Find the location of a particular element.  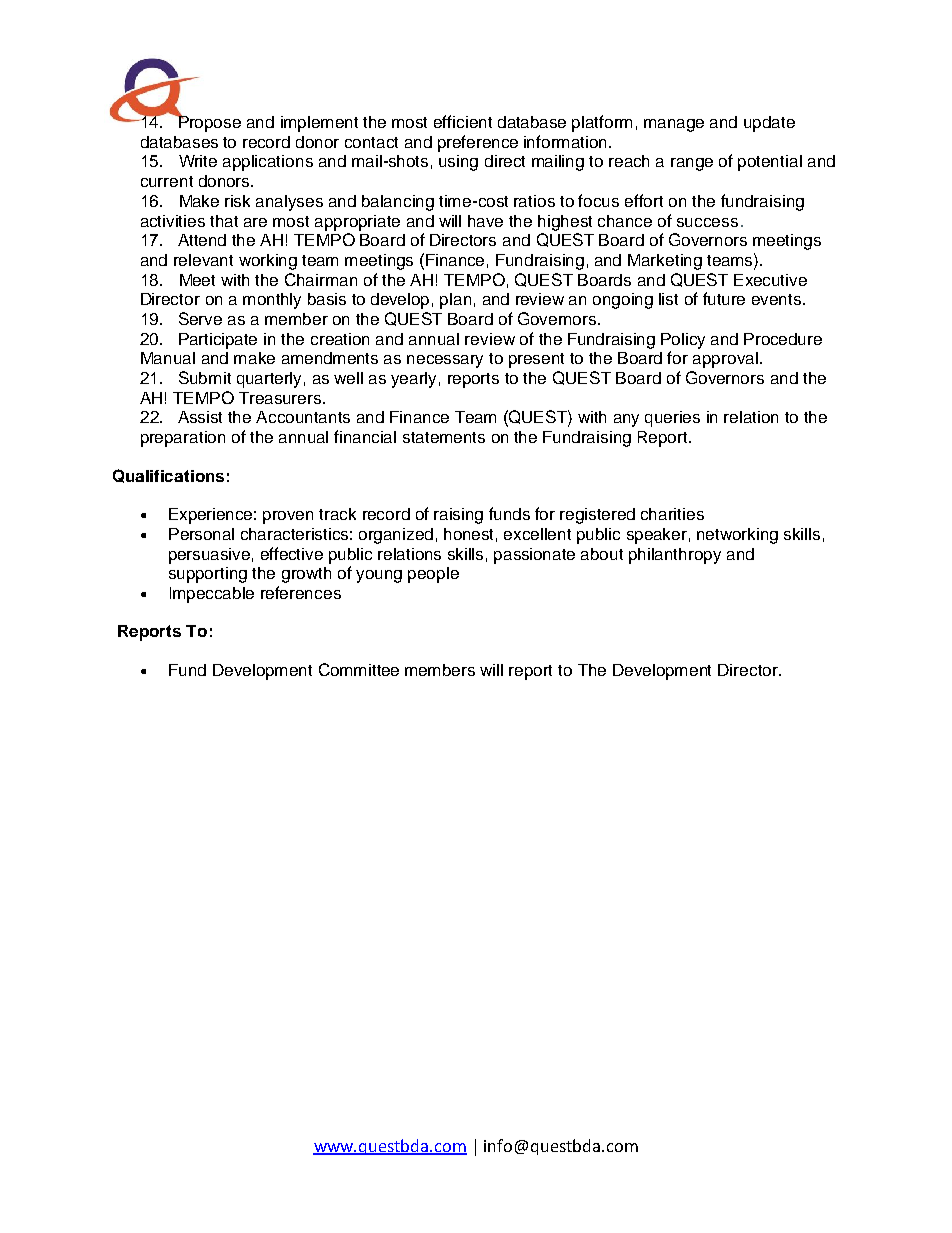

preference is located at coordinates (478, 143).
